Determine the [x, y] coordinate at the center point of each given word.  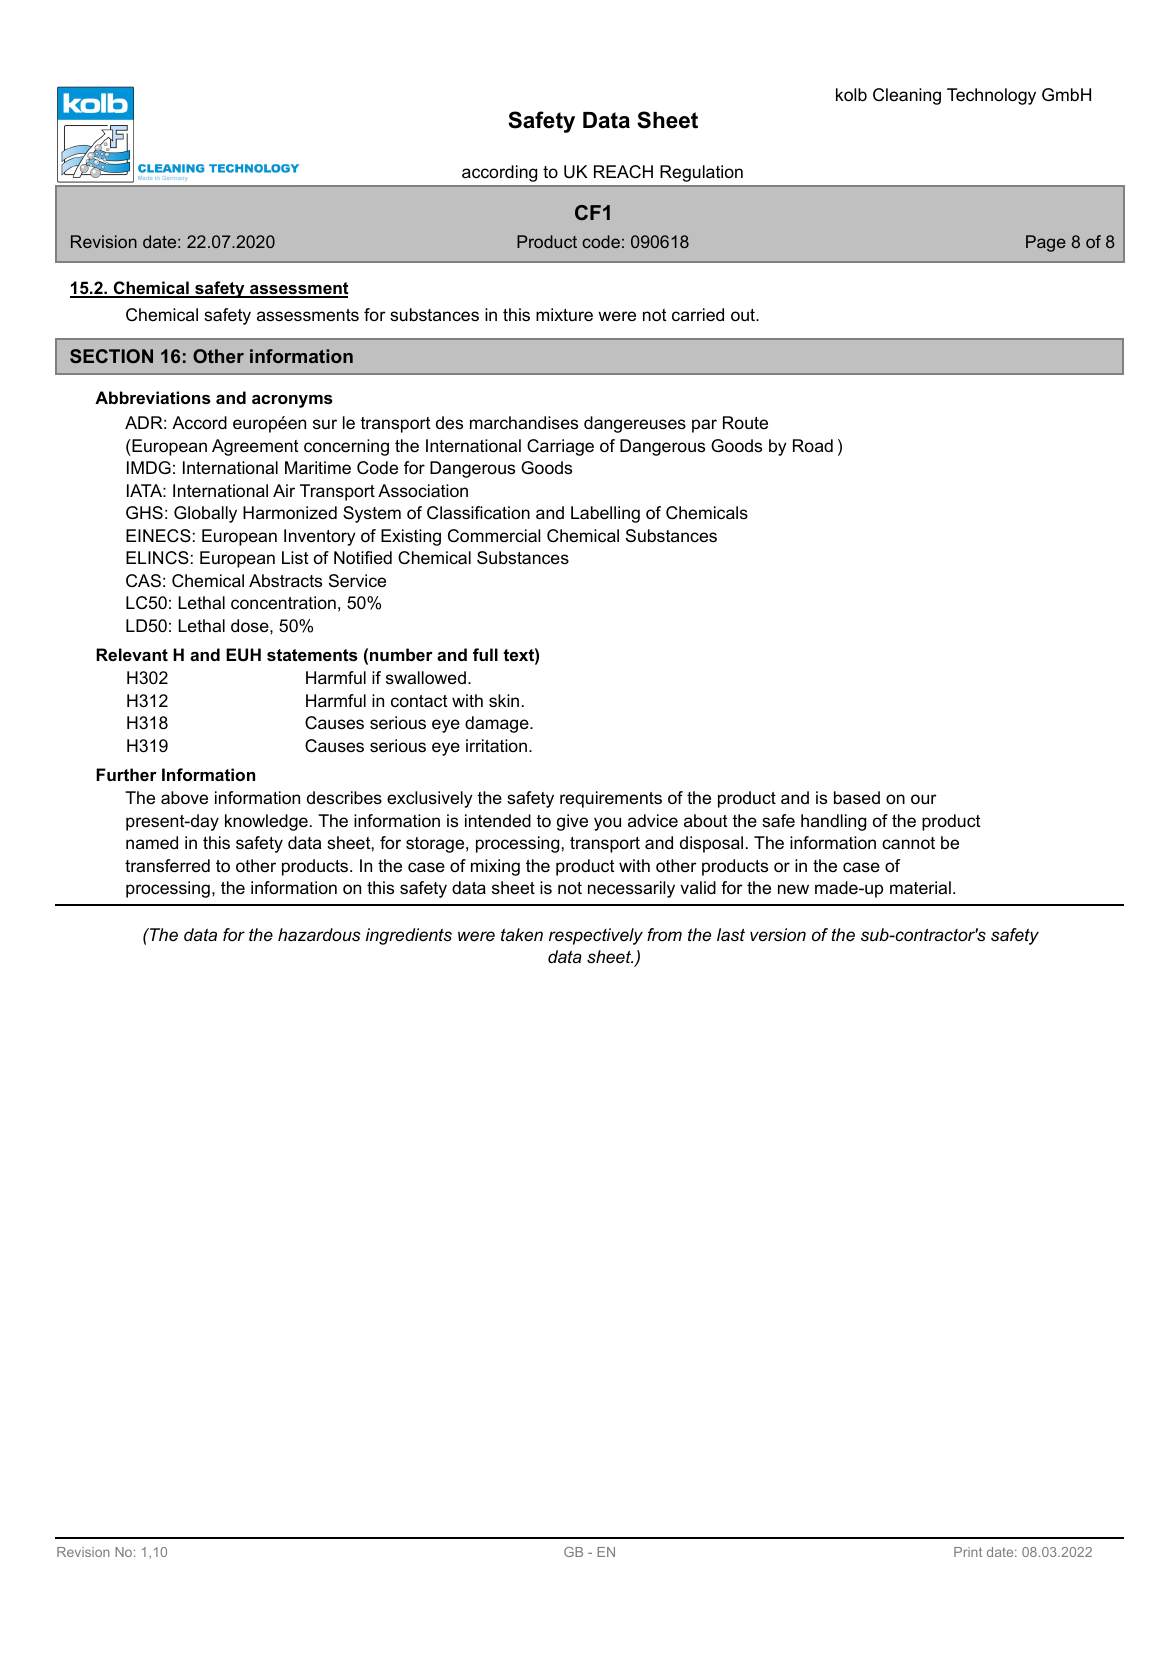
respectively [596, 936]
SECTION [111, 356]
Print [968, 1552]
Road [813, 445]
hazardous [319, 934]
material [920, 888]
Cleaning [907, 96]
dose [251, 625]
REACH [623, 172]
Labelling [605, 514]
